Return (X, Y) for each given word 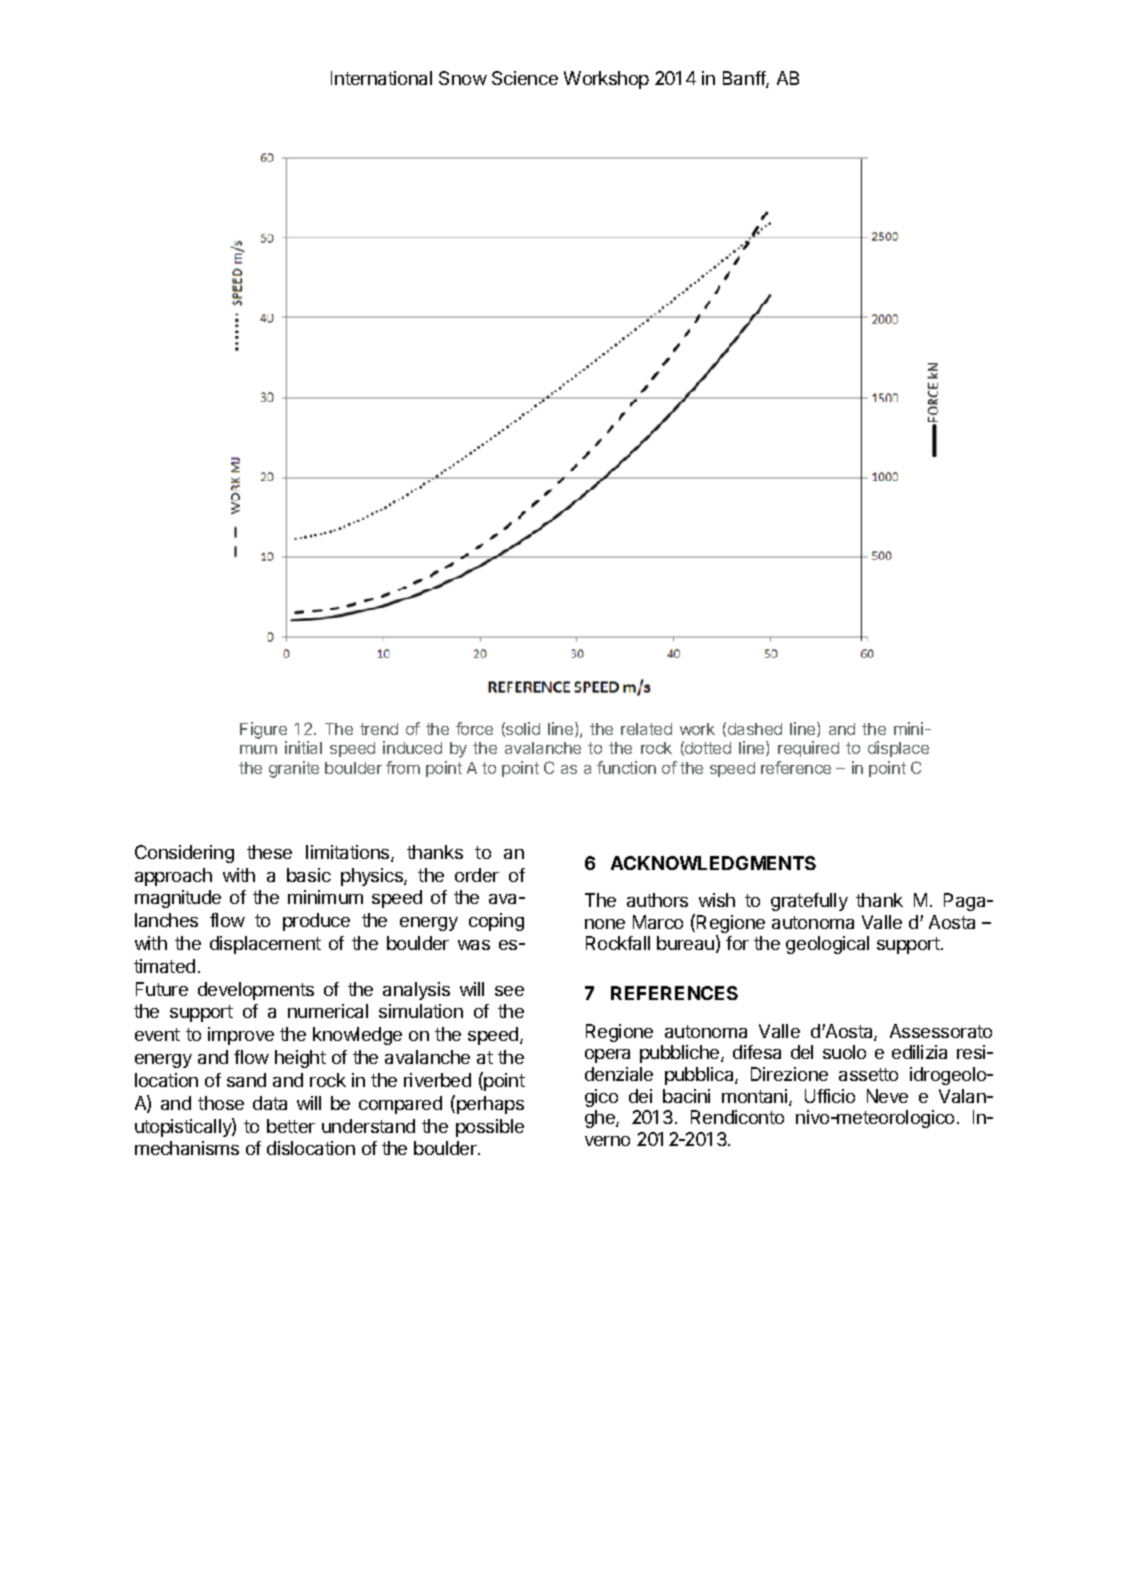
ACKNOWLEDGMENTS (713, 863)
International (381, 78)
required (808, 749)
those (221, 1103)
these (269, 852)
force (474, 728)
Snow (463, 78)
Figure (263, 730)
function (626, 767)
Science (525, 78)
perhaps (490, 1105)
